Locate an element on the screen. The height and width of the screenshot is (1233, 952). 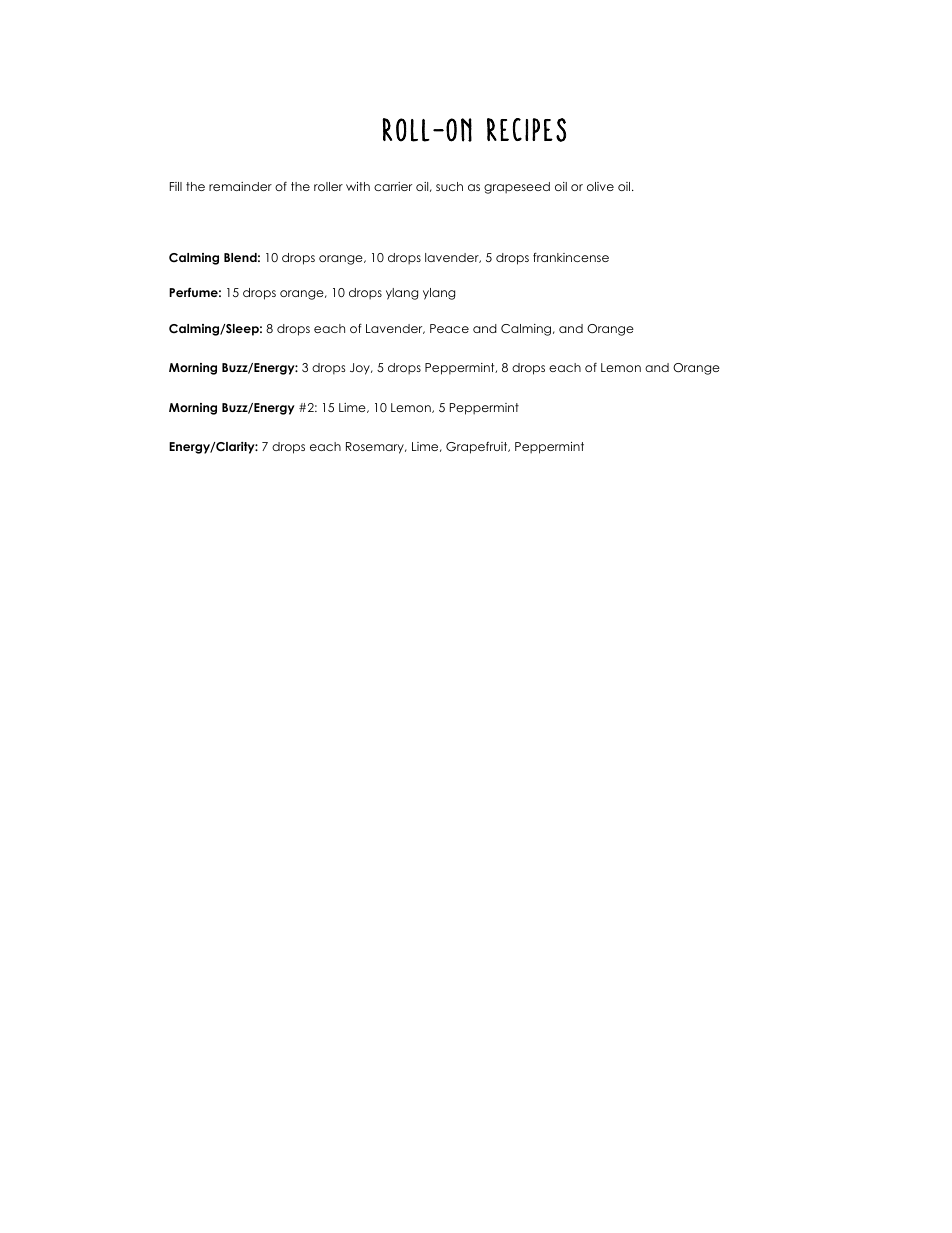
grapeseed is located at coordinates (517, 188).
